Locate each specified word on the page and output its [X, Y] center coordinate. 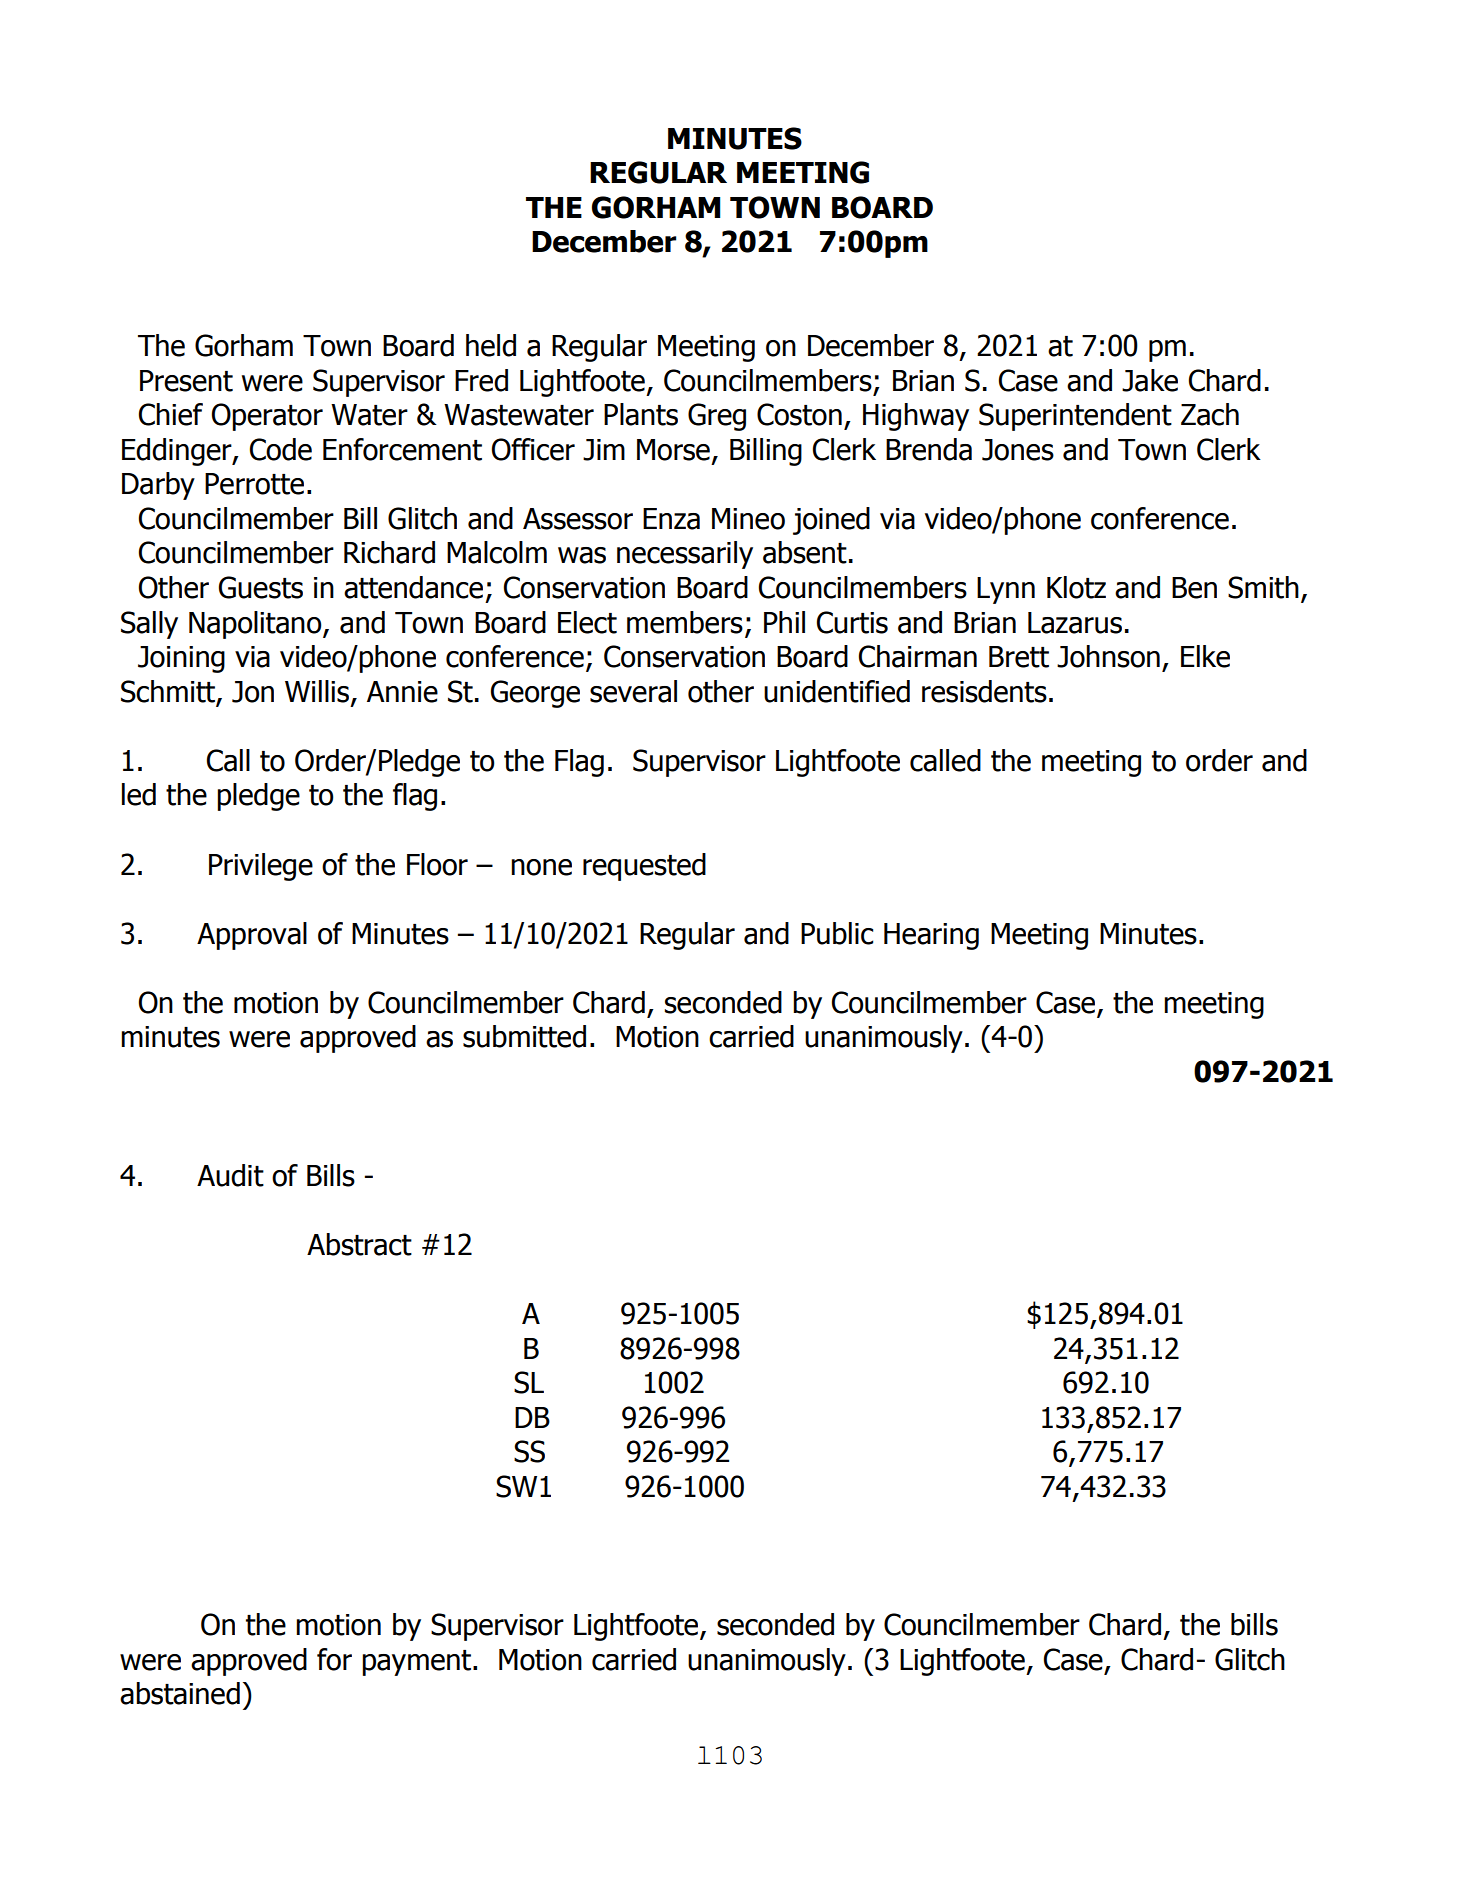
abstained [180, 1693]
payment [418, 1663]
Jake [1150, 380]
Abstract [359, 1244]
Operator [267, 417]
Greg [717, 417]
